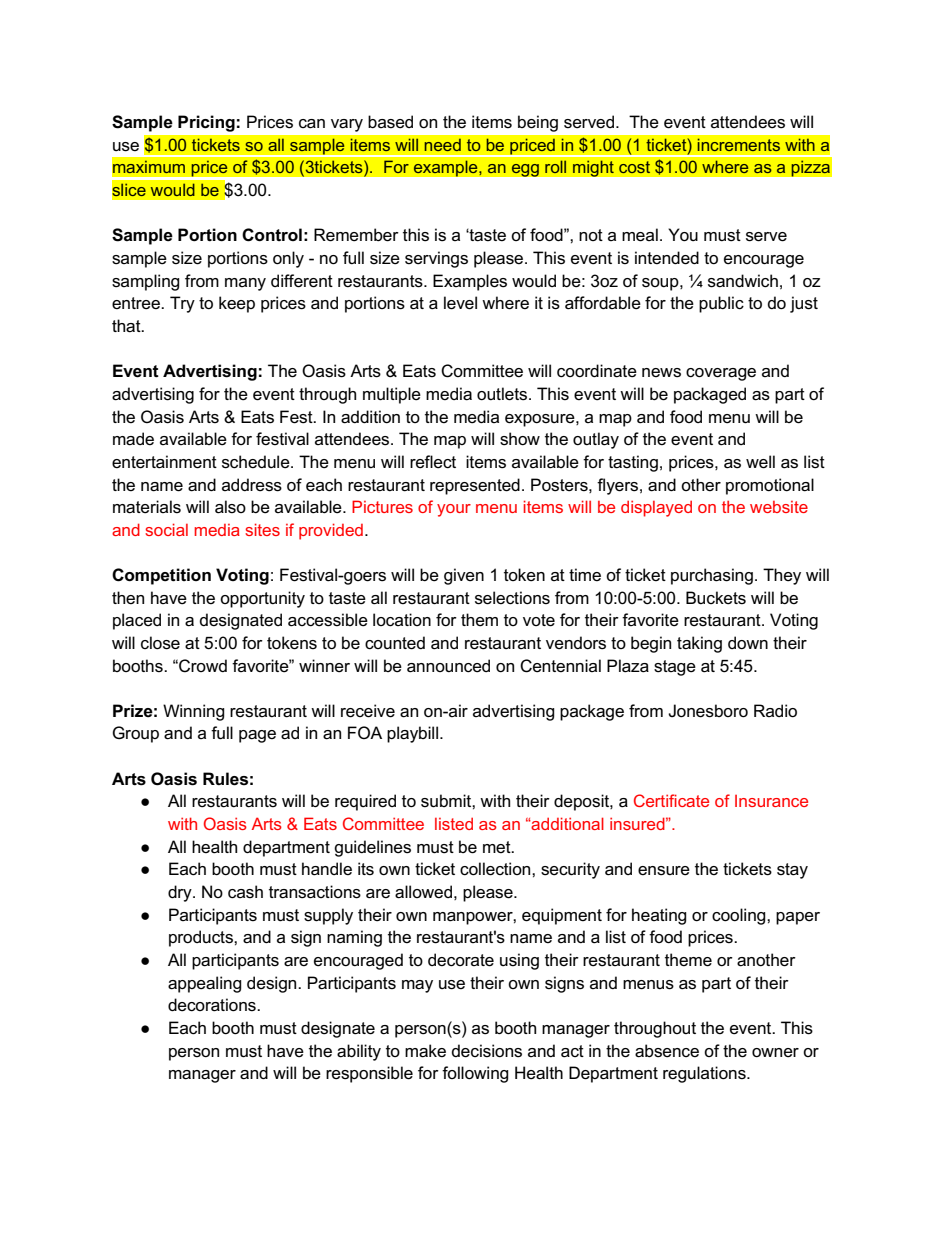 This image has width=952, height=1233. What do you see at coordinates (739, 145) in the image?
I see `increments` at bounding box center [739, 145].
